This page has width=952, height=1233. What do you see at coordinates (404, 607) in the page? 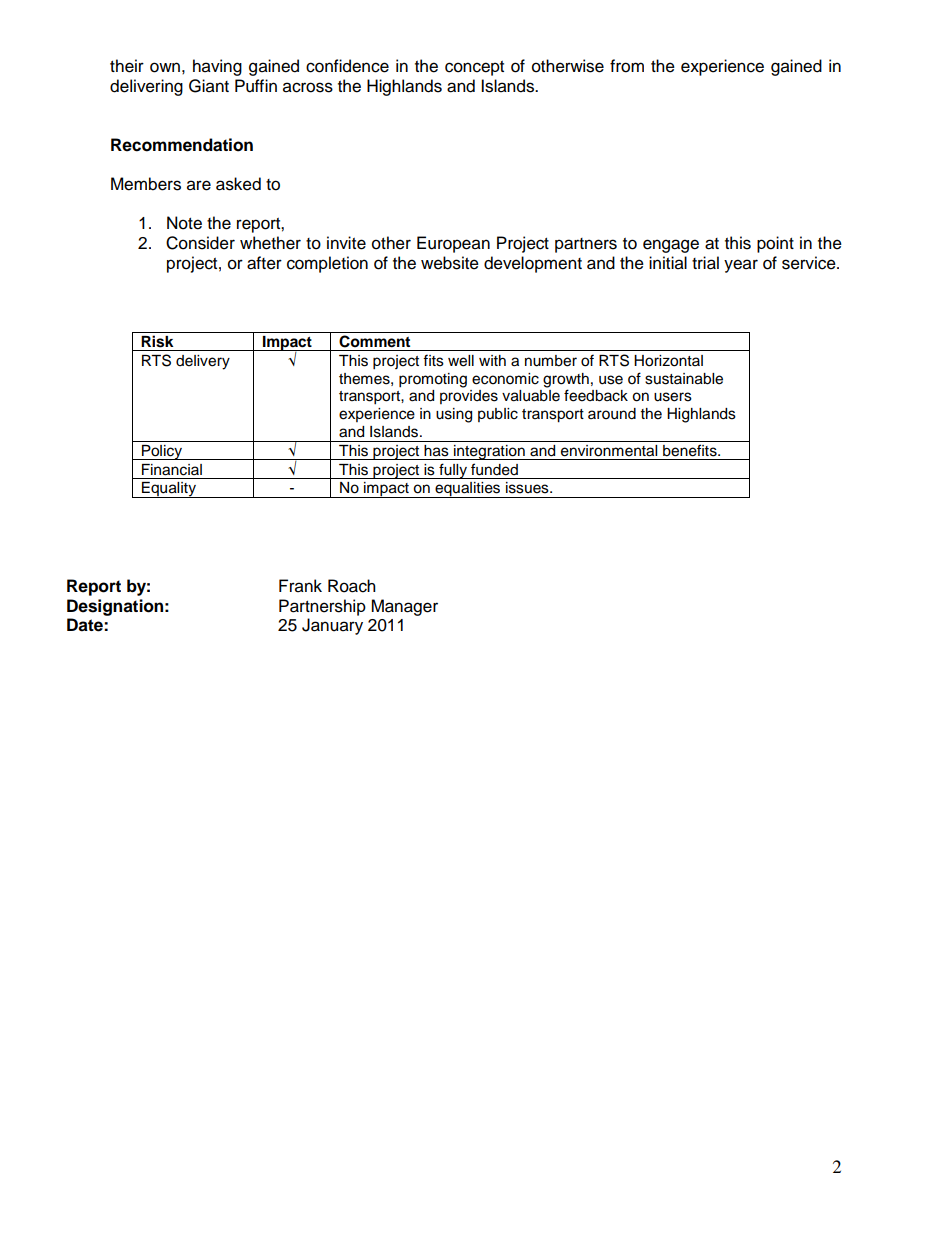
I see `Manager` at bounding box center [404, 607].
